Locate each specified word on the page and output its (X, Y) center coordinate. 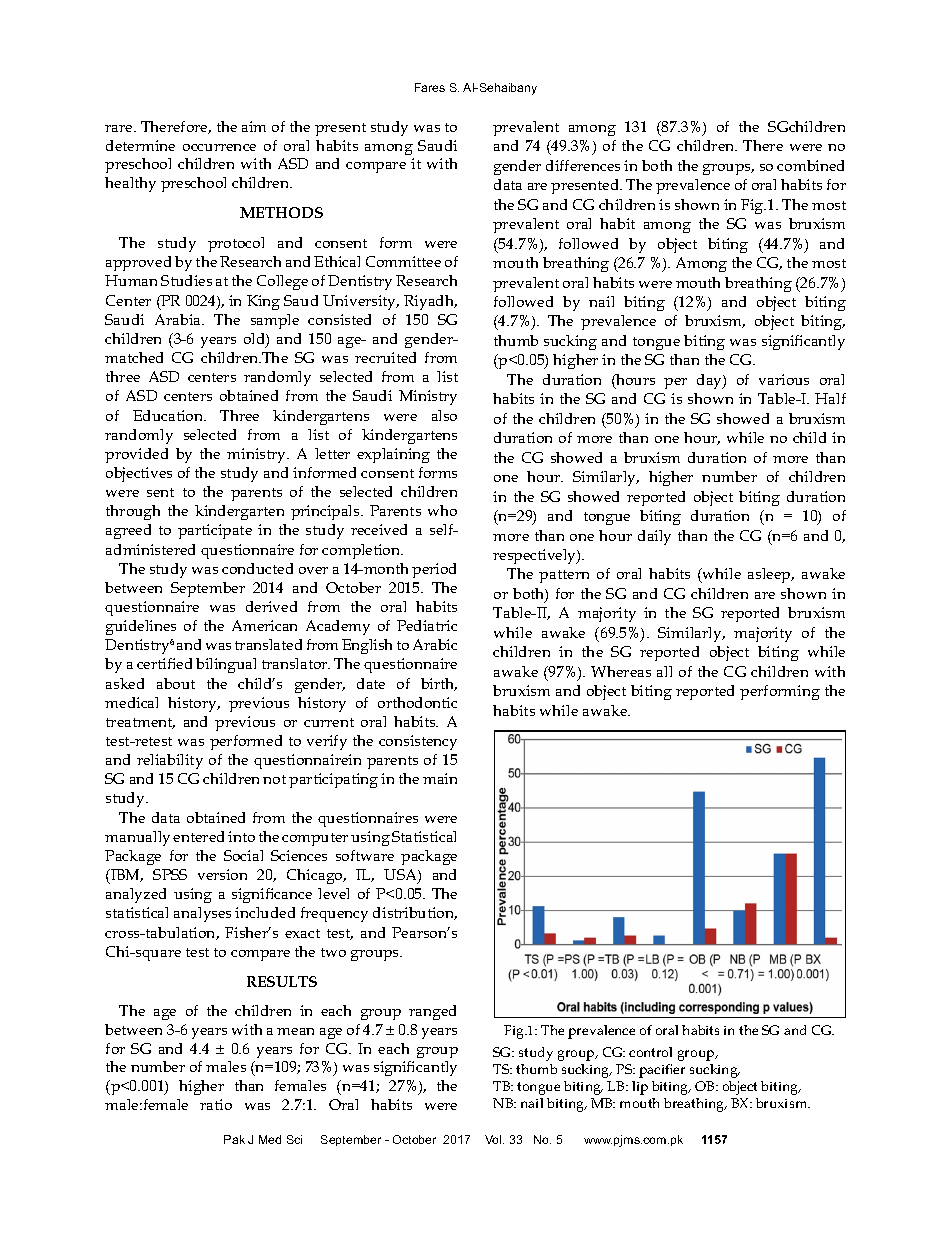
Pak (234, 1139)
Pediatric (427, 625)
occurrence (219, 147)
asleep (770, 575)
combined (810, 165)
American (264, 625)
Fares (430, 87)
